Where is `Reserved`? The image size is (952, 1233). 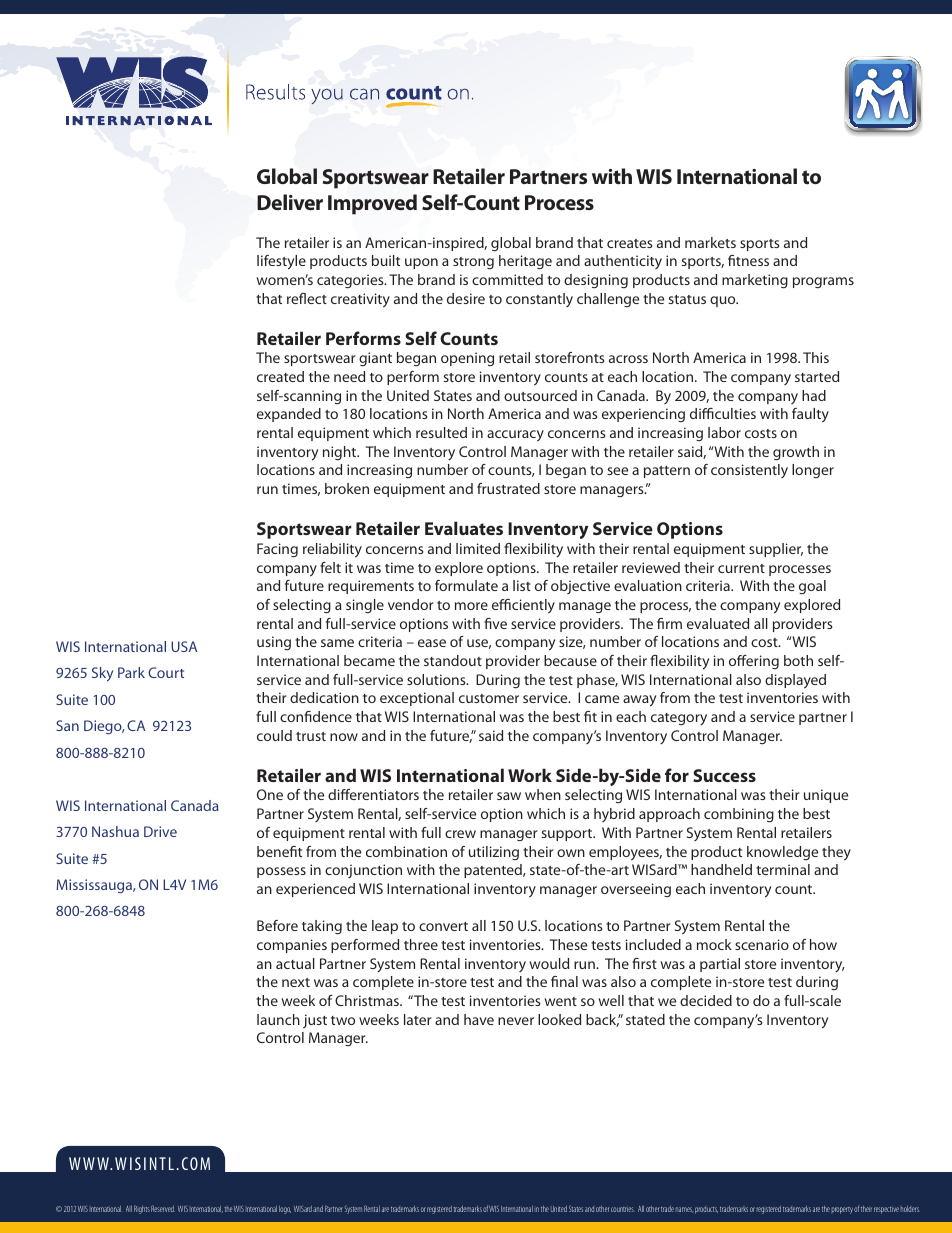
Reserved is located at coordinates (163, 1208).
